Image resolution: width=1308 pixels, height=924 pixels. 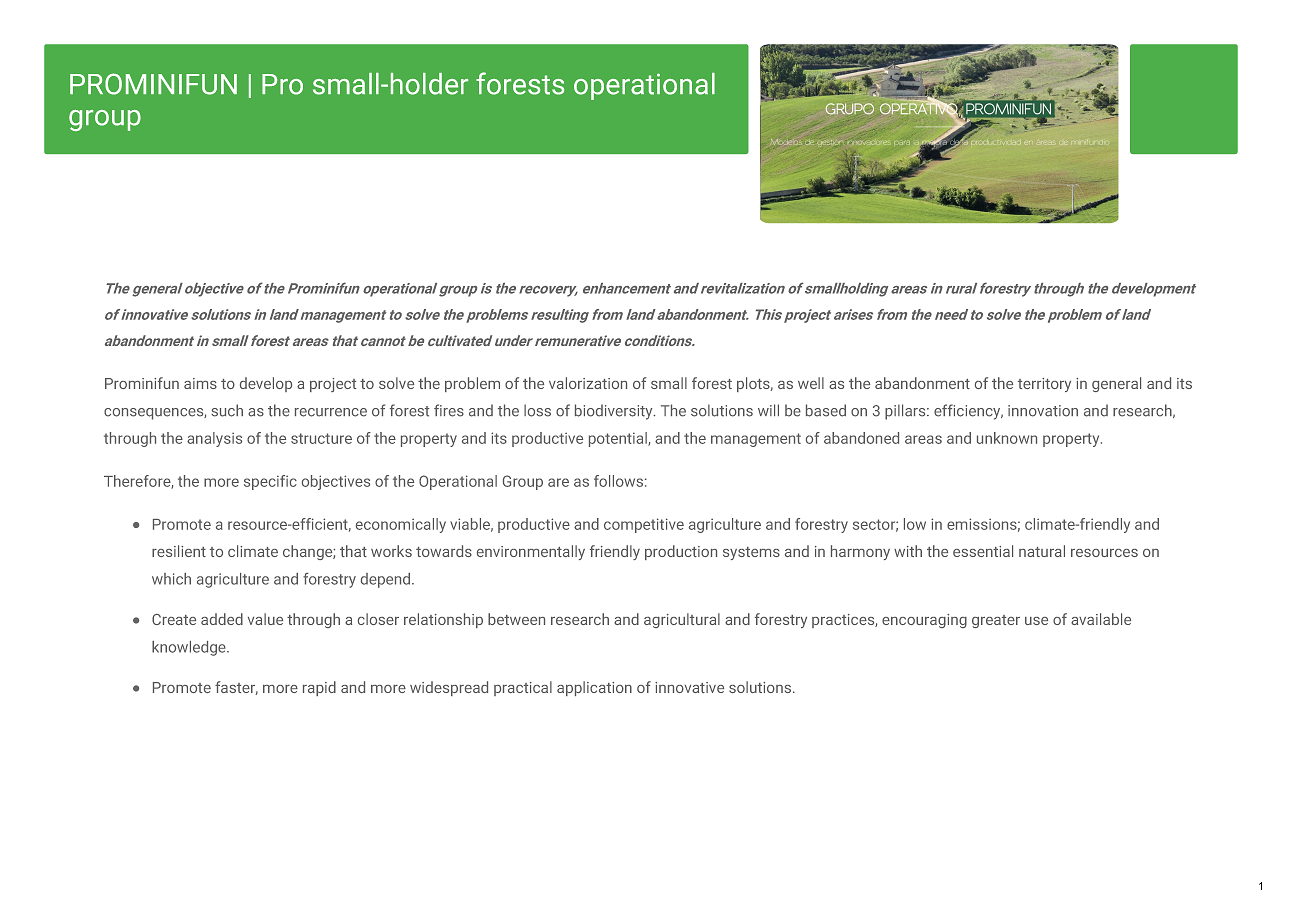 I want to click on value, so click(x=265, y=619).
